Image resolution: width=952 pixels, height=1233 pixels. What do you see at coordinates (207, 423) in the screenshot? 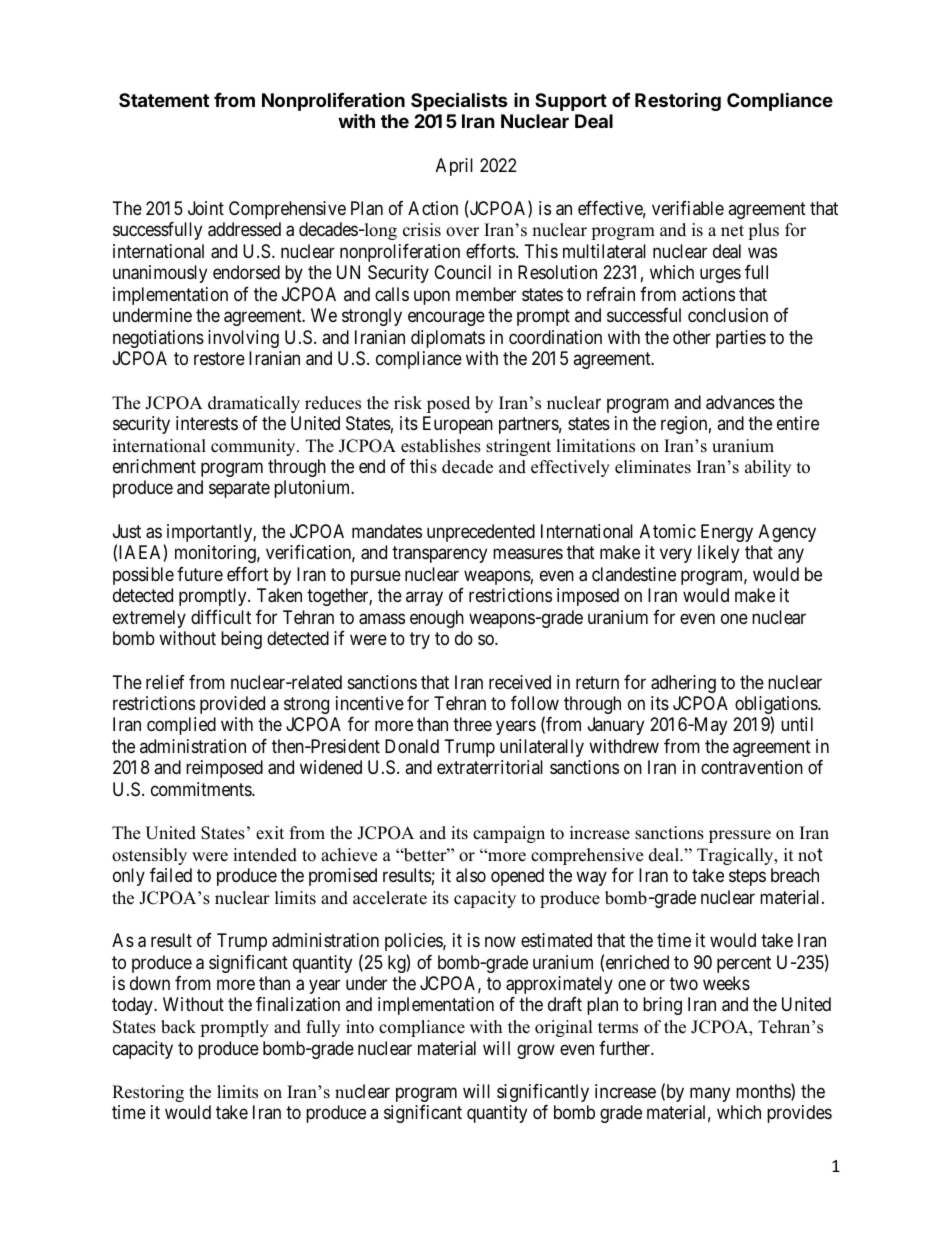
I see `interests` at bounding box center [207, 423].
